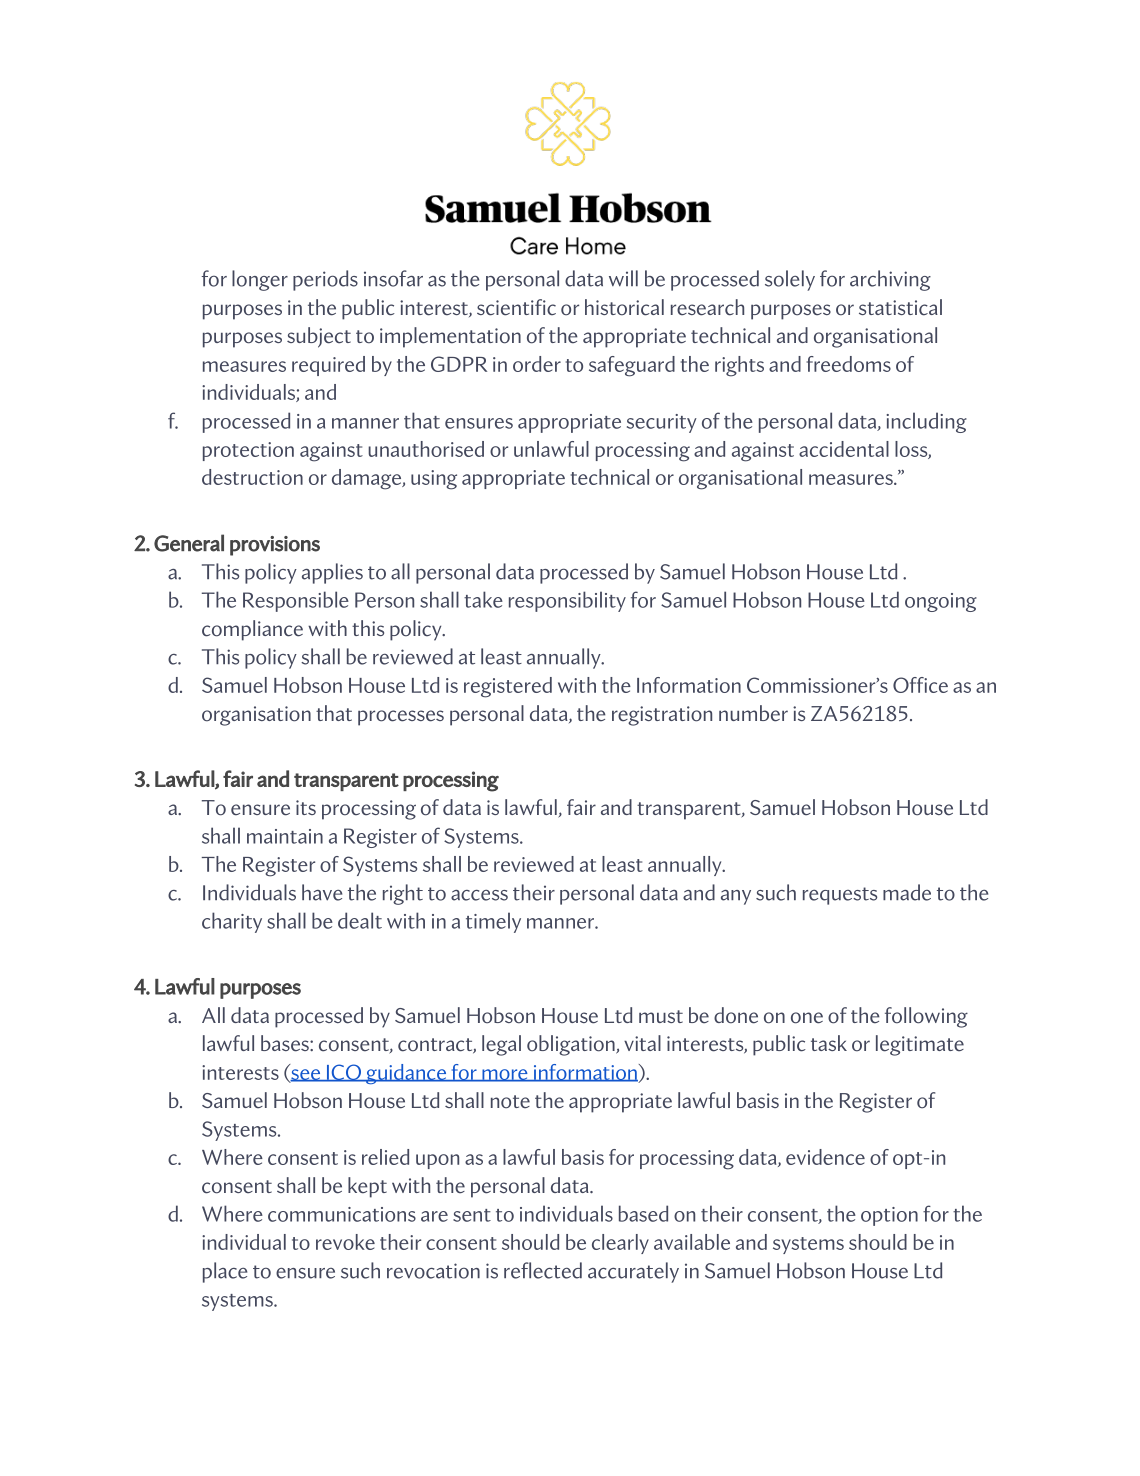 This document has width=1140, height=1476. I want to click on longer, so click(260, 280).
